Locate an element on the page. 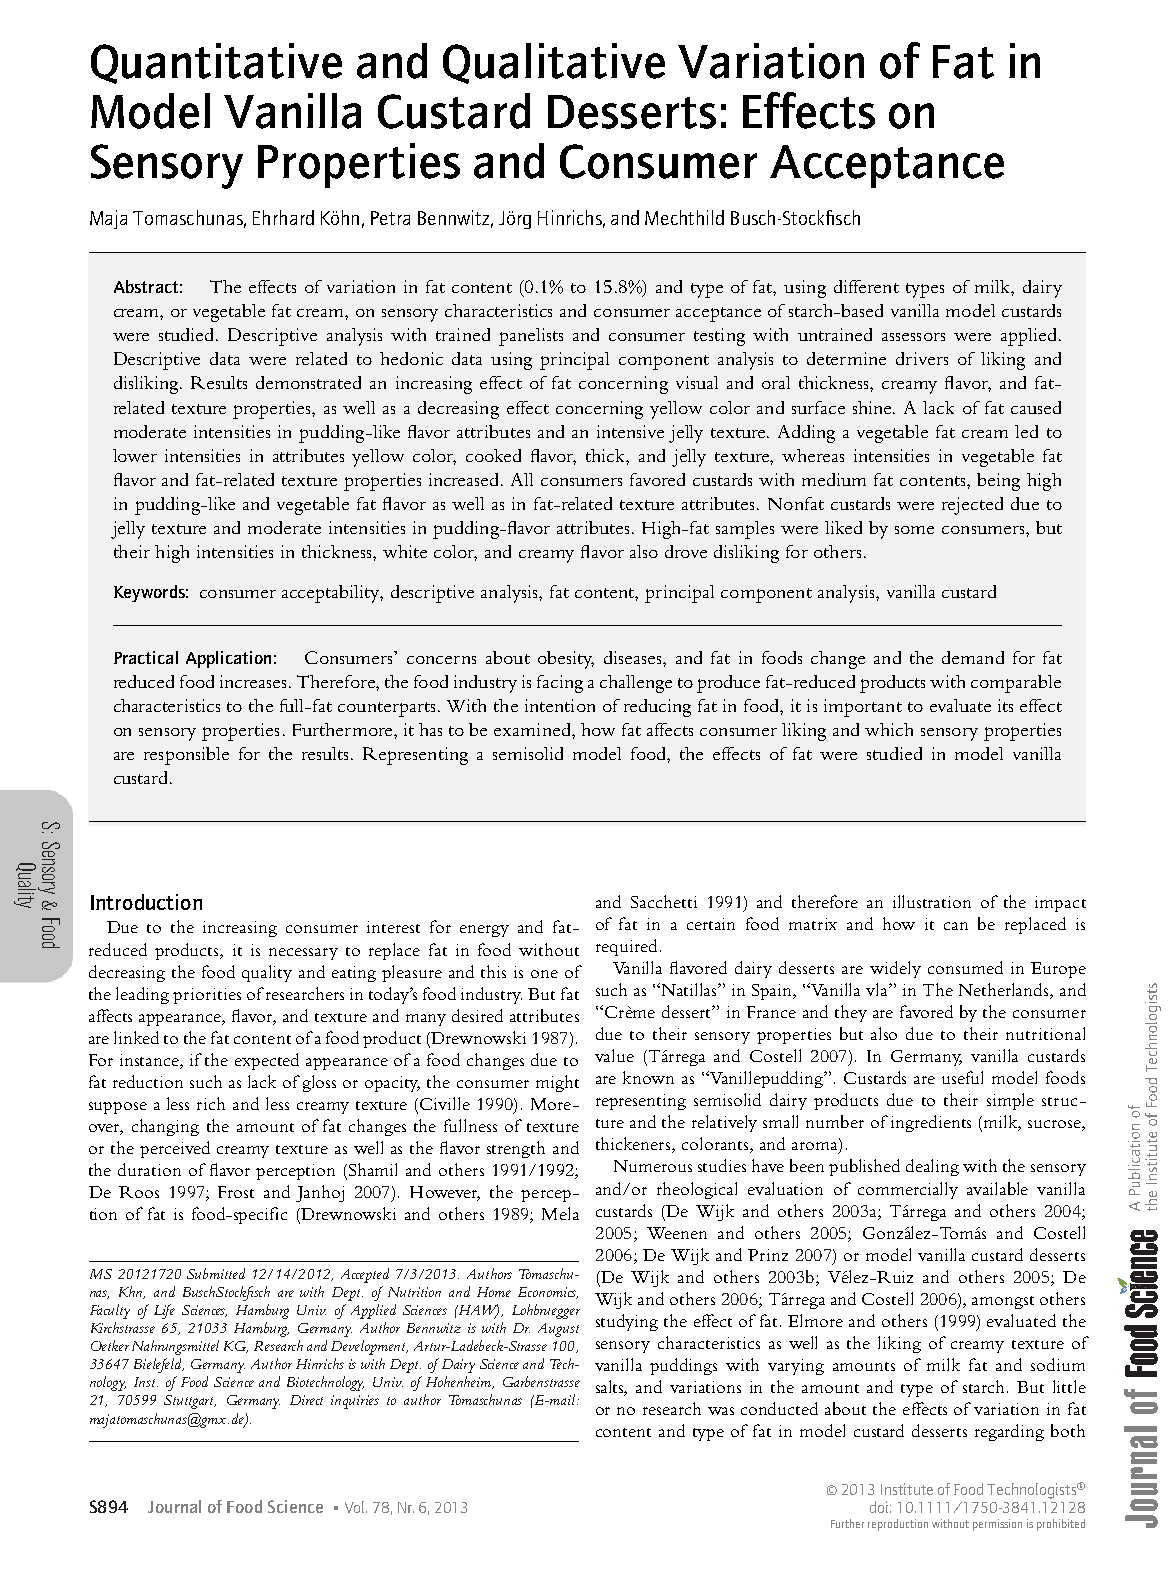 The height and width of the image is (1572, 1174). was is located at coordinates (721, 1411).
